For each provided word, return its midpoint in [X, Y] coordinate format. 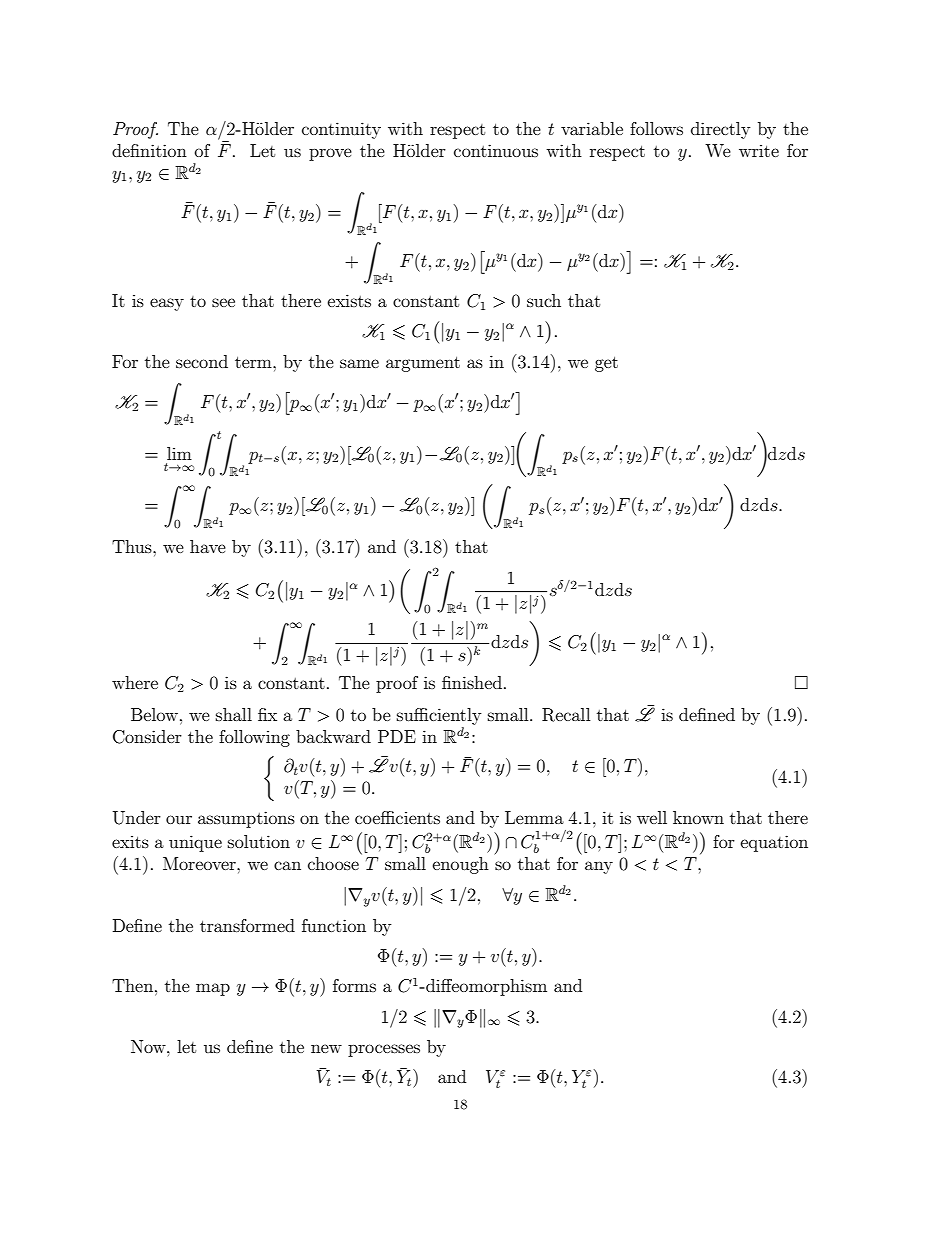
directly [720, 130]
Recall [566, 715]
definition [149, 150]
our [179, 819]
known [698, 817]
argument [423, 364]
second [202, 361]
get [606, 364]
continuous [496, 150]
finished [473, 682]
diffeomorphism [485, 987]
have [208, 546]
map [213, 989]
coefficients [397, 817]
